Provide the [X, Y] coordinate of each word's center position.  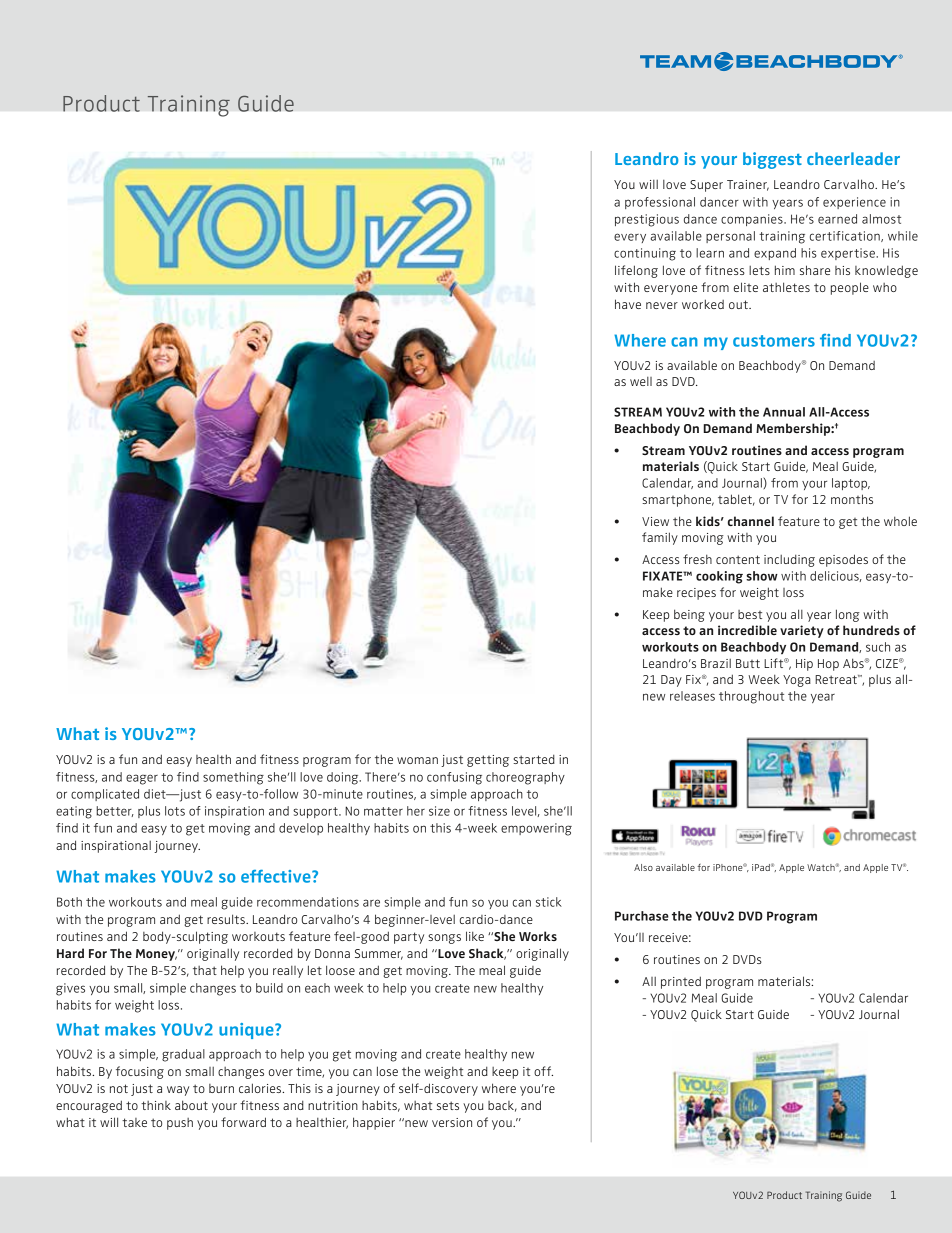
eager [142, 779]
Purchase [642, 916]
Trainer [748, 185]
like [475, 936]
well [641, 381]
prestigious [647, 220]
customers [774, 341]
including [789, 560]
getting [488, 761]
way [178, 1091]
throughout [751, 697]
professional [660, 203]
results [227, 919]
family [660, 538]
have [628, 304]
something [233, 778]
